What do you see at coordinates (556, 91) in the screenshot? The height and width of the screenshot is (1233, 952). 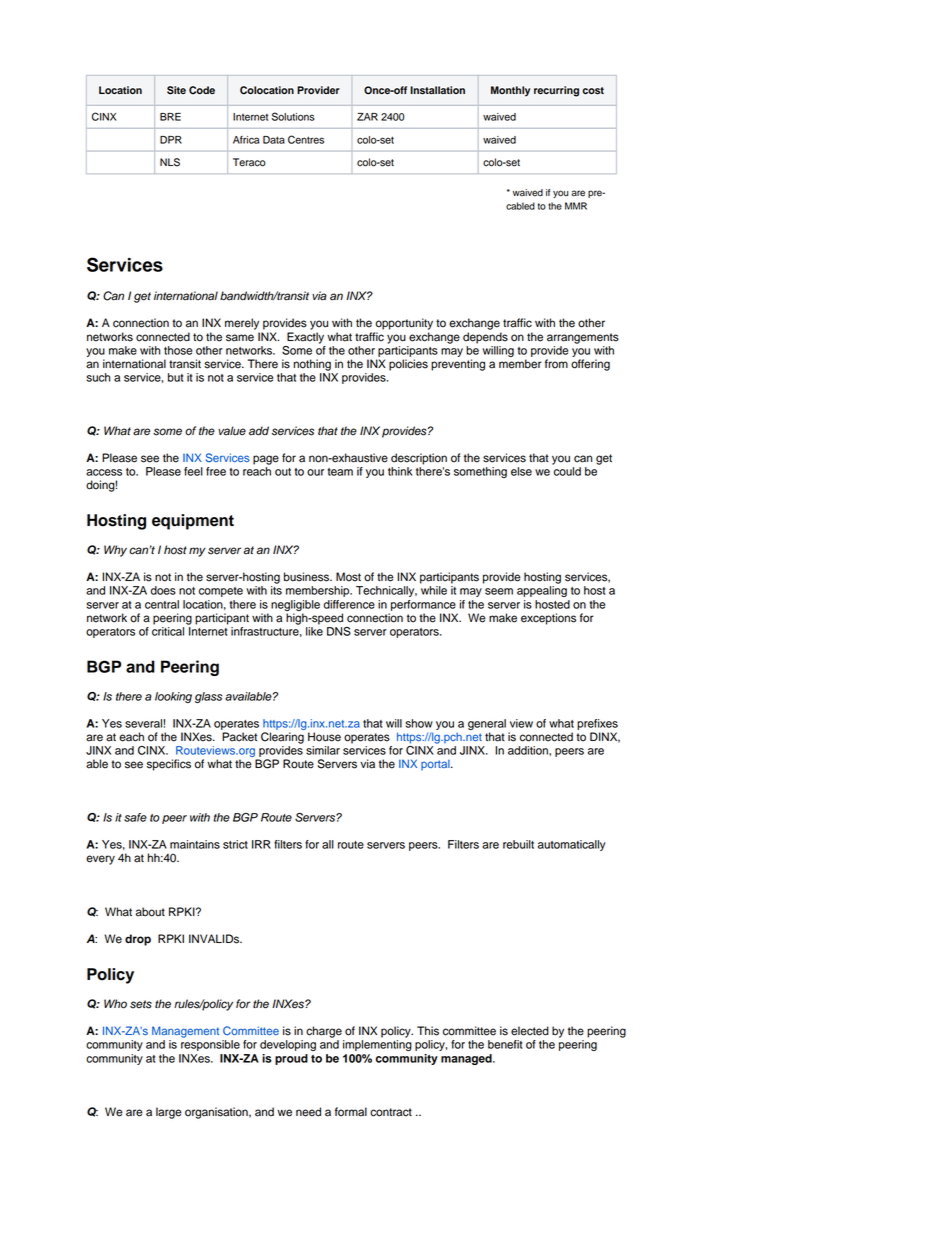 I see `recurring` at bounding box center [556, 91].
